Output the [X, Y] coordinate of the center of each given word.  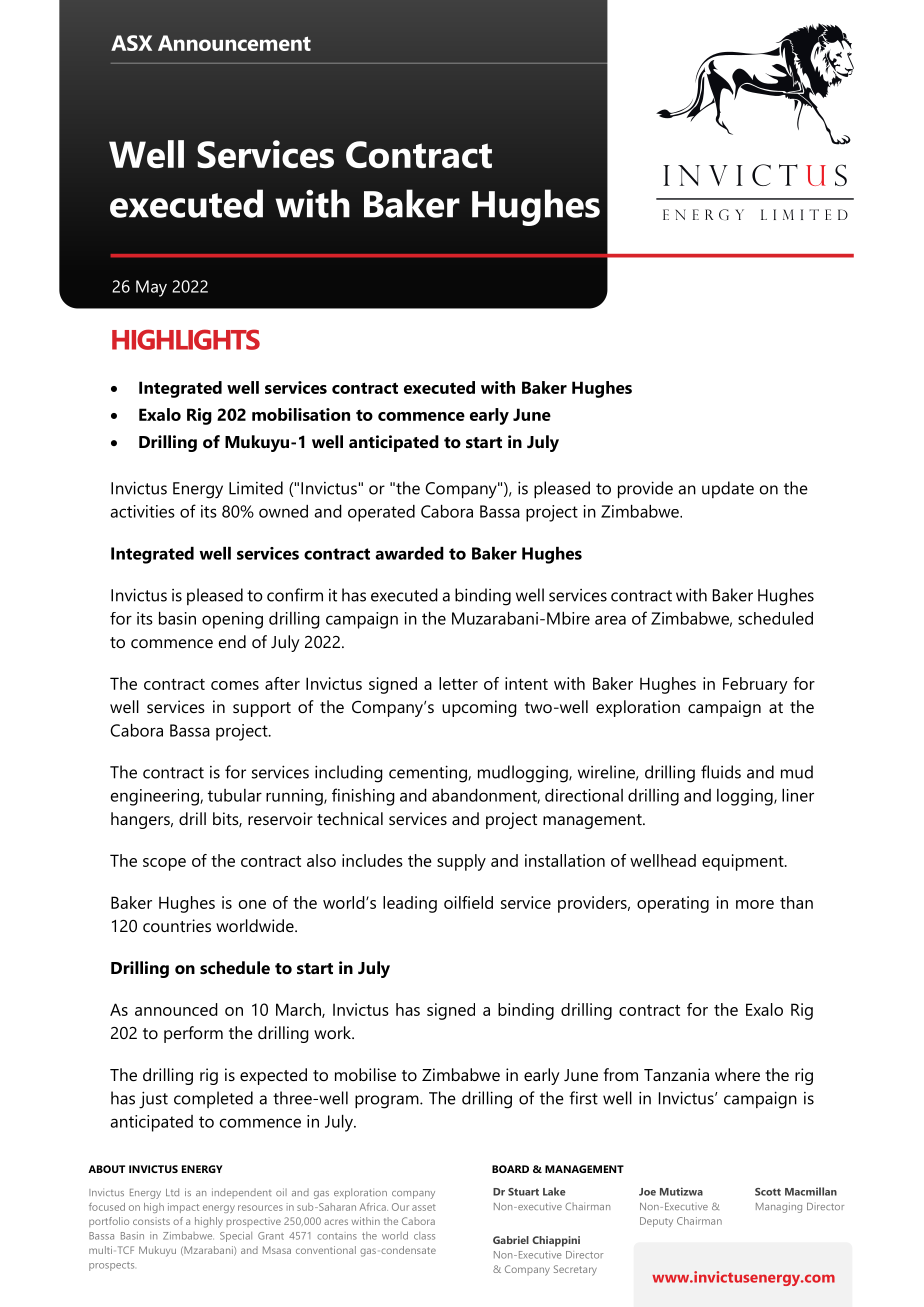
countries [177, 925]
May [151, 288]
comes [235, 685]
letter [458, 683]
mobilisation [301, 414]
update [728, 489]
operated [381, 513]
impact [183, 1208]
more [755, 904]
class [424, 1236]
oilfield [468, 902]
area [610, 620]
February [755, 685]
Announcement [234, 43]
